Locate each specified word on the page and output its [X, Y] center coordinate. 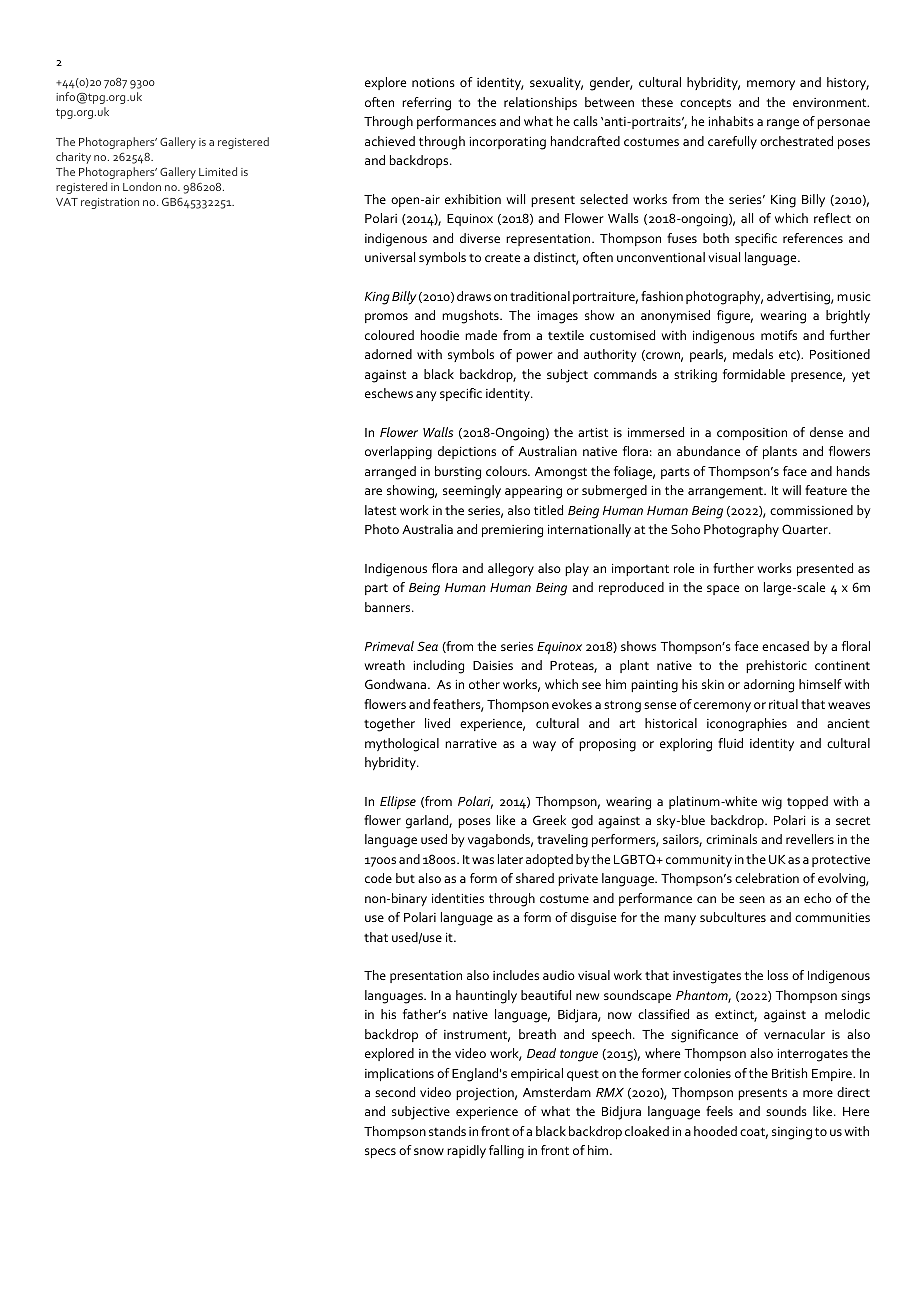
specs [380, 1153]
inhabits [731, 121]
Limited [218, 171]
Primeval [389, 646]
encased [785, 646]
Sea [427, 646]
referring [426, 104]
